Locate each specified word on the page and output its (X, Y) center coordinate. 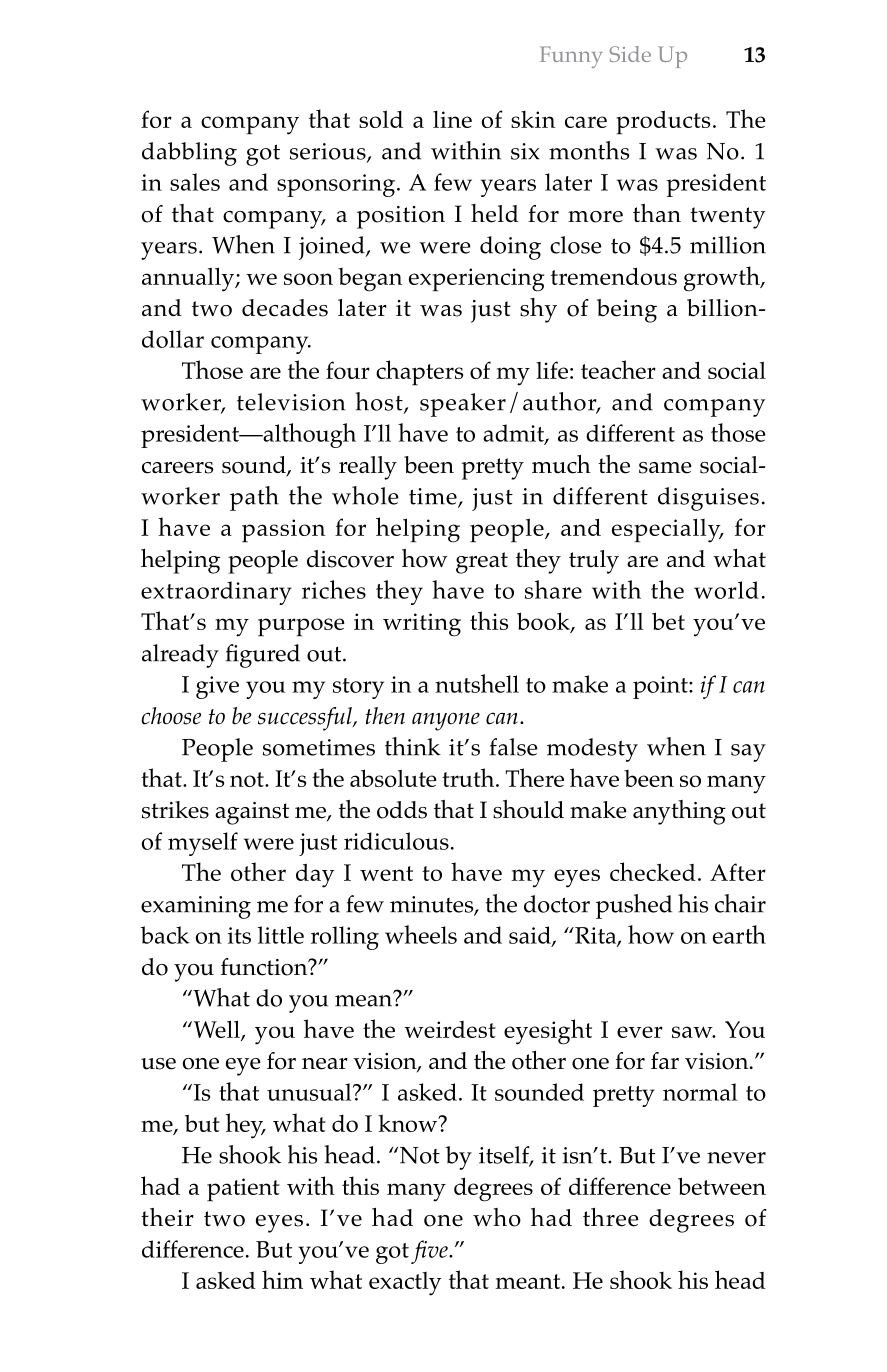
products (663, 123)
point (661, 687)
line (452, 119)
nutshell (477, 683)
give (217, 687)
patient (243, 1190)
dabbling (189, 154)
